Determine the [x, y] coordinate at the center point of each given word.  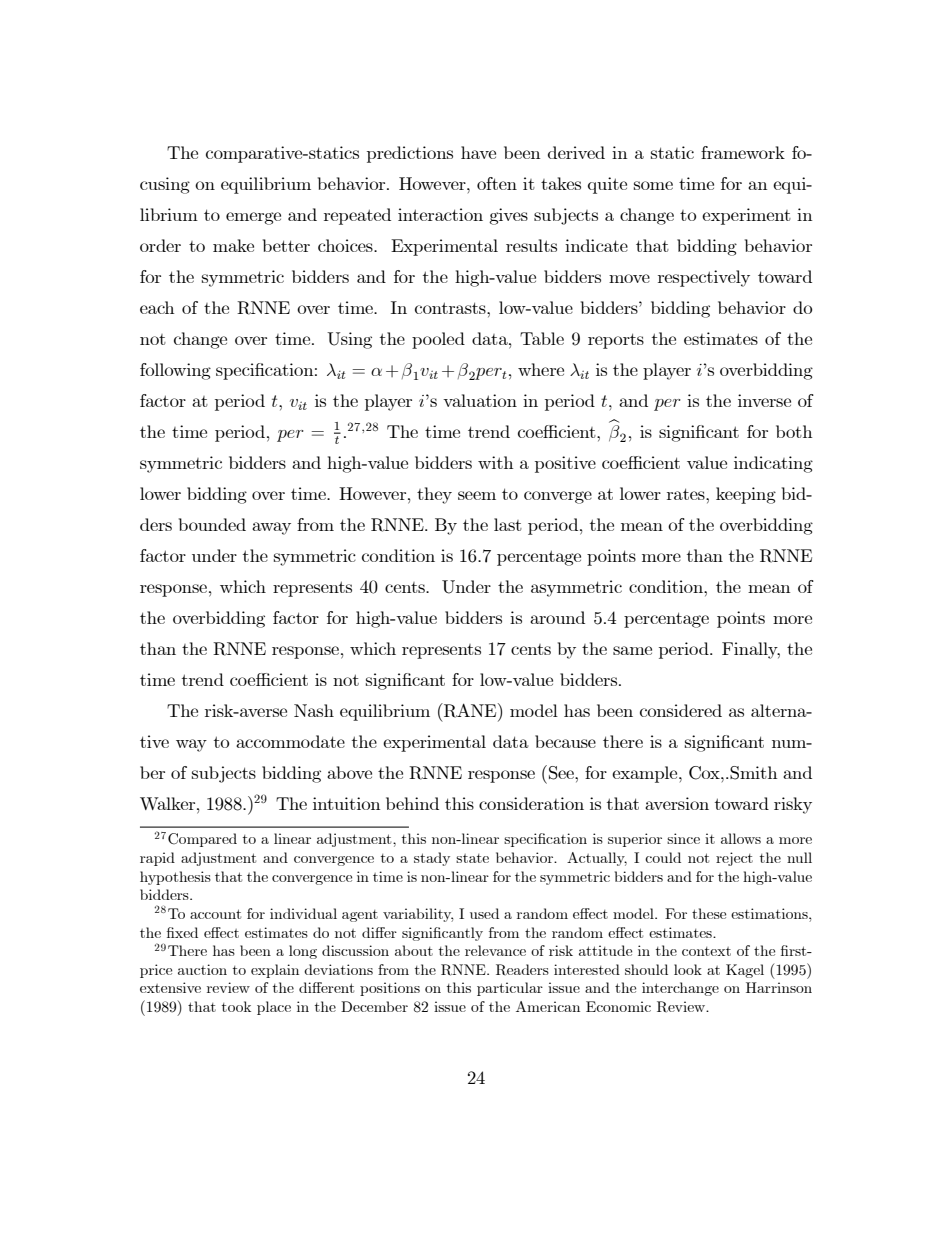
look [688, 969]
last [508, 524]
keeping [746, 495]
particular [510, 989]
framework [743, 152]
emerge [253, 218]
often [497, 183]
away [271, 528]
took [236, 1006]
